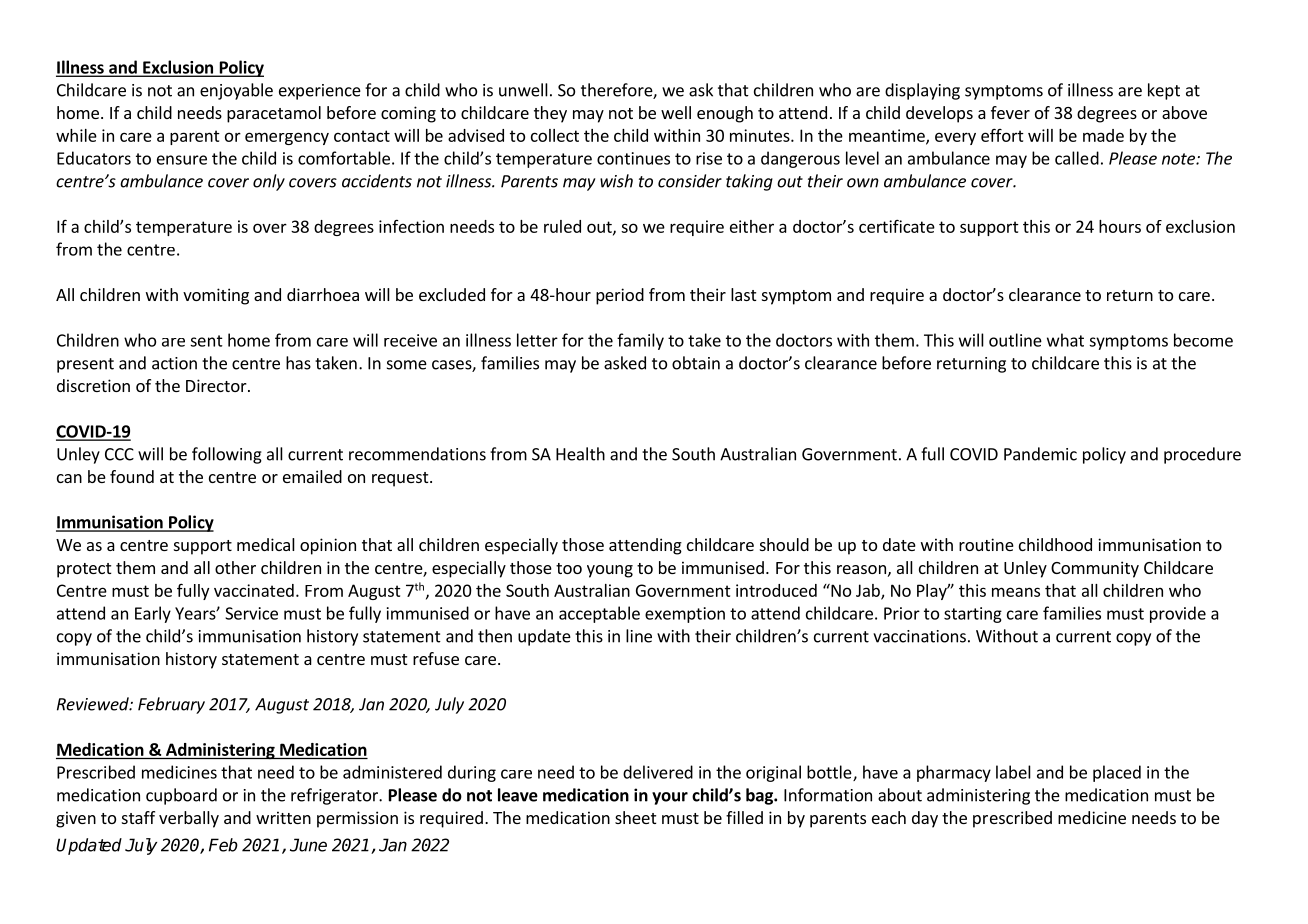  What do you see at coordinates (640, 341) in the screenshot?
I see `family` at bounding box center [640, 341].
